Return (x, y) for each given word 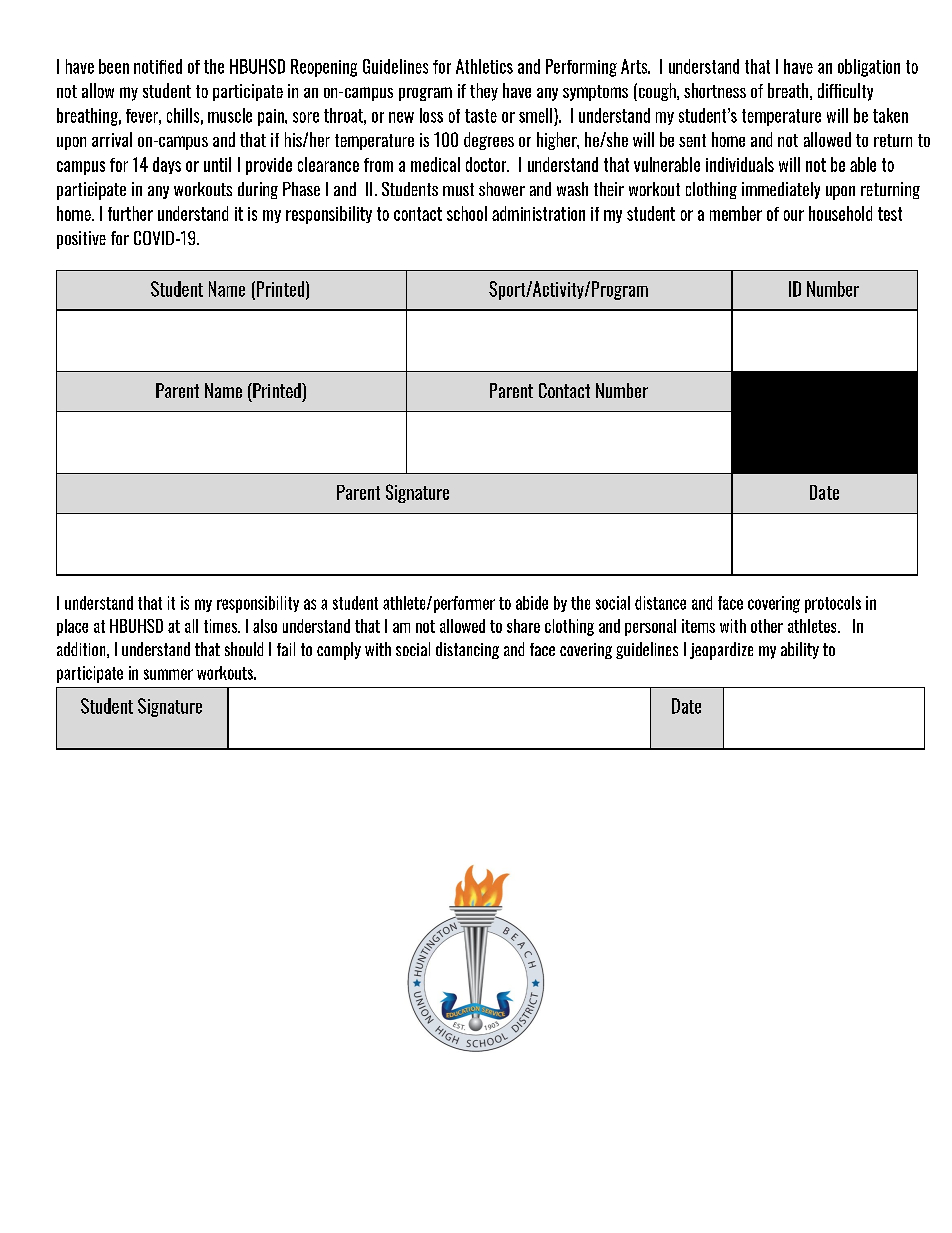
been (114, 66)
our (794, 215)
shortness (715, 90)
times (222, 626)
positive (81, 240)
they (484, 92)
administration (538, 213)
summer (168, 674)
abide (532, 603)
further (130, 213)
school (467, 213)
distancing (467, 650)
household (840, 213)
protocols (833, 604)
